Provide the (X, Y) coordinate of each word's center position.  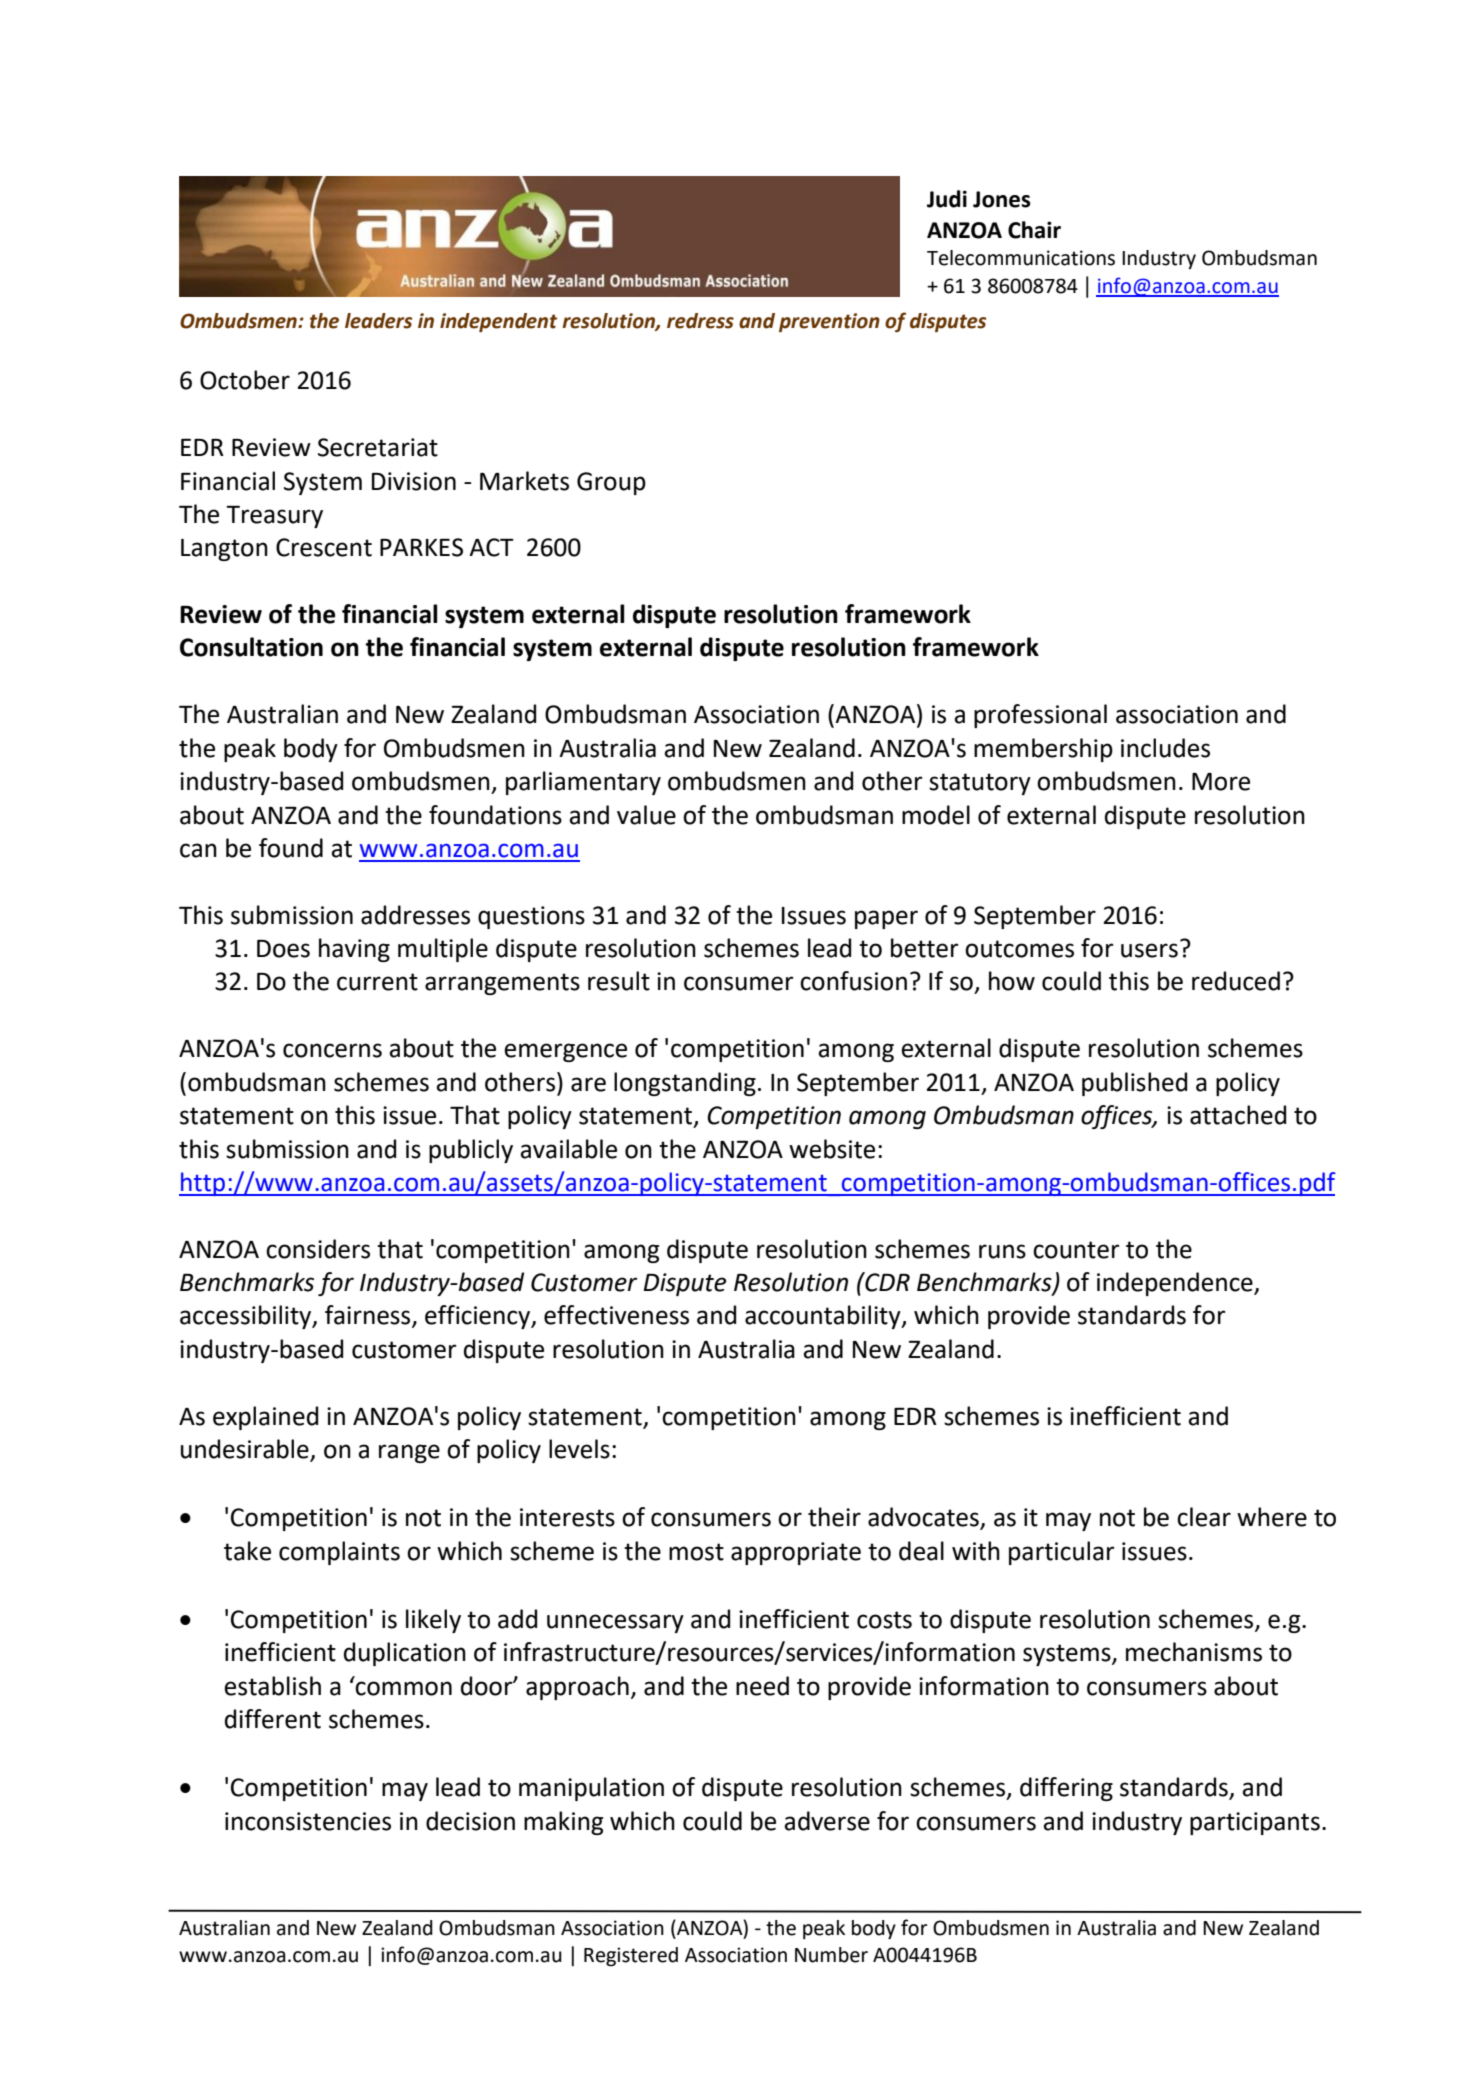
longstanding (685, 1084)
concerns (332, 1050)
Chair (1034, 230)
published (1134, 1084)
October (245, 380)
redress (700, 321)
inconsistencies (308, 1821)
